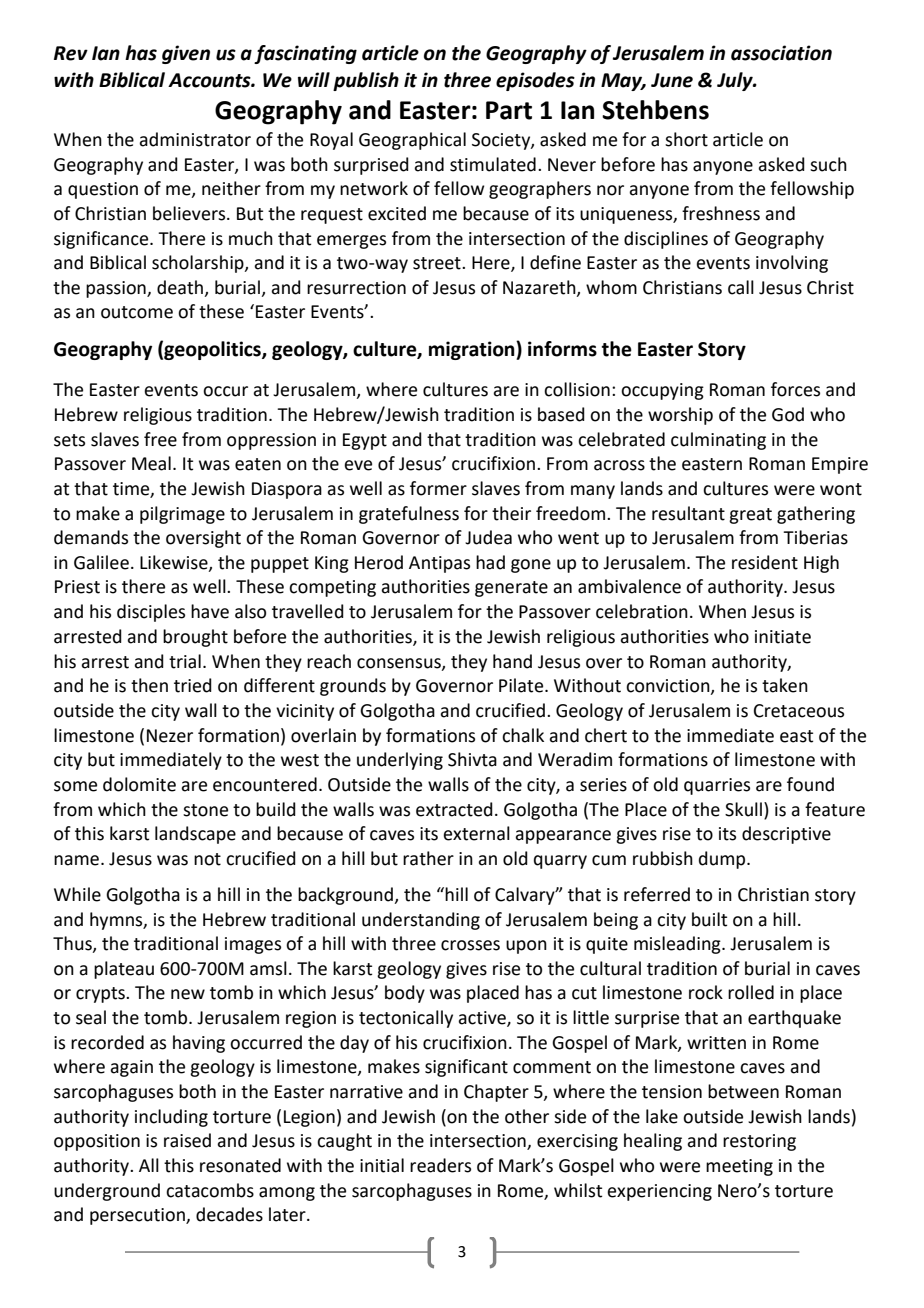 This screenshot has width=924, height=1308. I want to click on readers, so click(440, 1165).
